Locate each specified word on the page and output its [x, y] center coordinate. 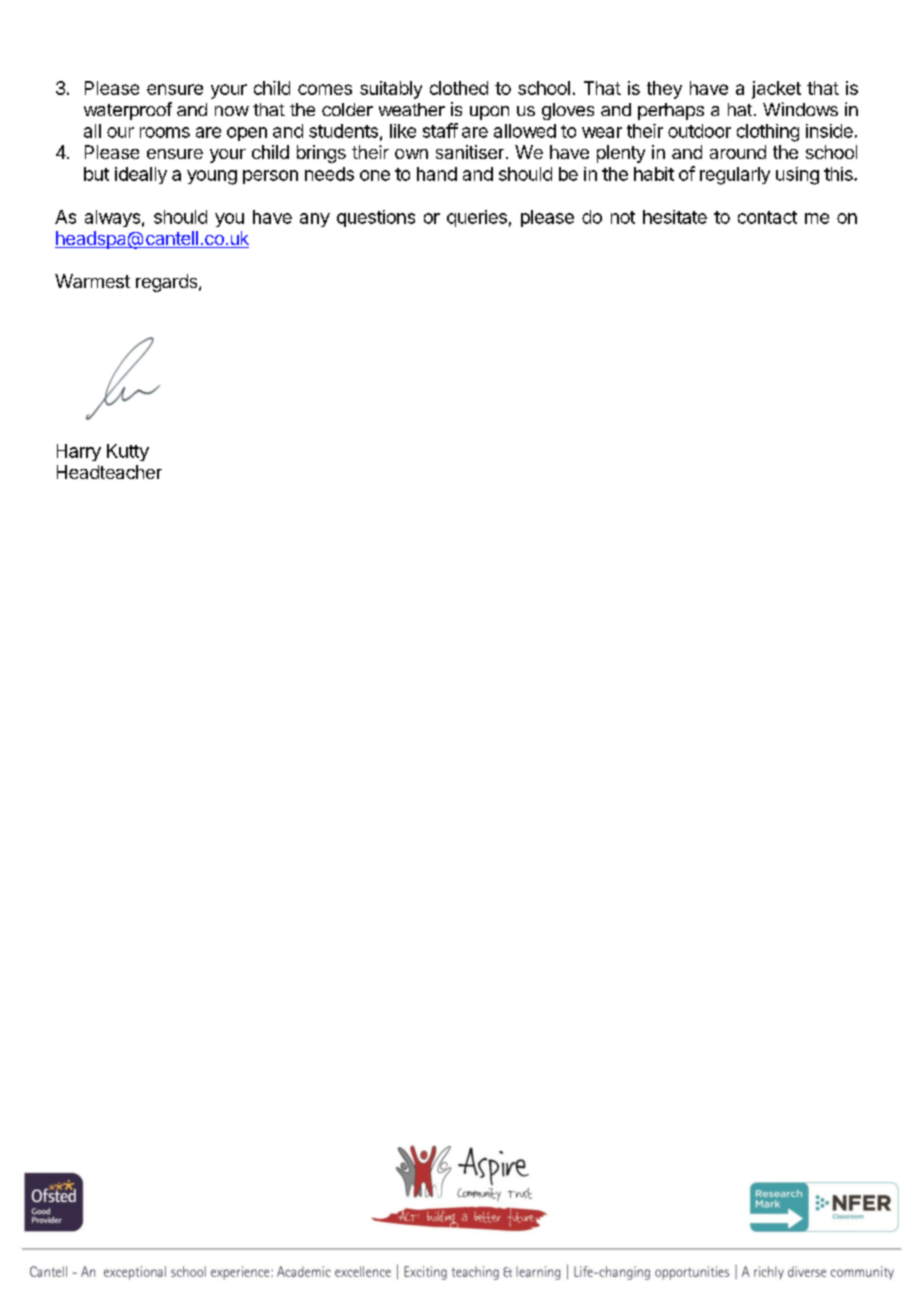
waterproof [128, 111]
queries [477, 218]
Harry [79, 452]
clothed [459, 88]
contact [767, 217]
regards [168, 283]
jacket [776, 90]
